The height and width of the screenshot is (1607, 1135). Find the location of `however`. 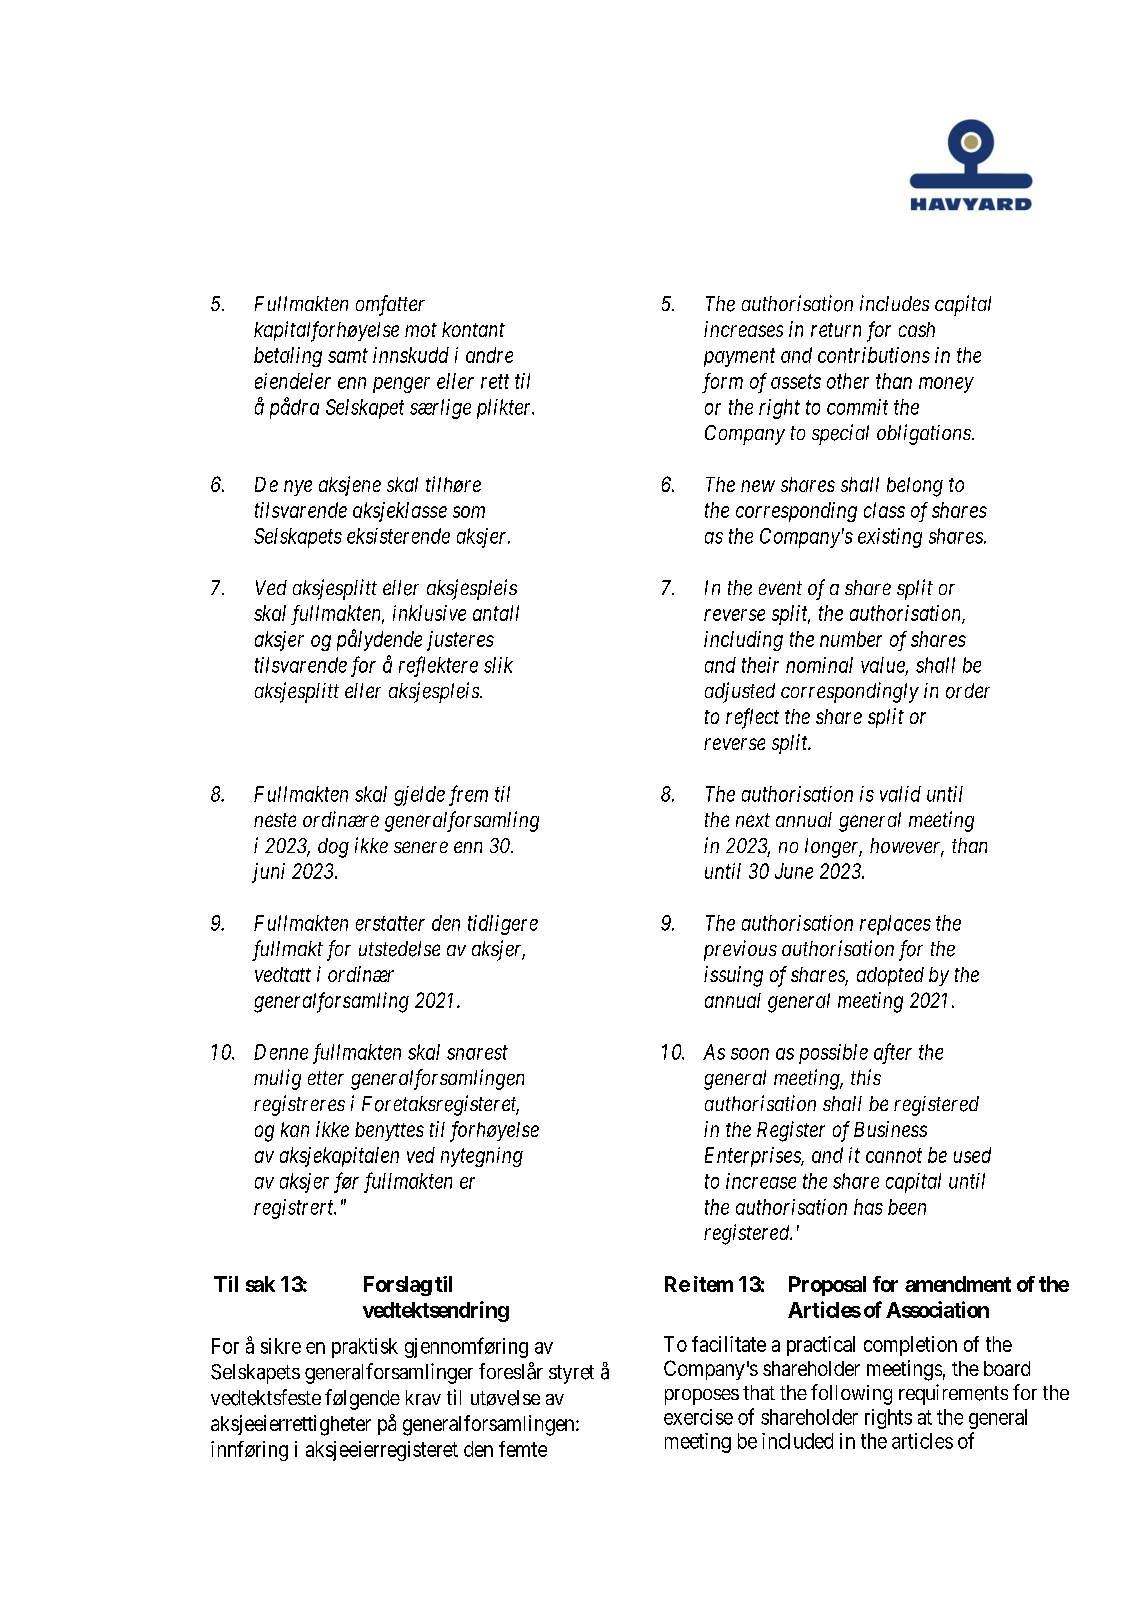

however is located at coordinates (907, 847).
